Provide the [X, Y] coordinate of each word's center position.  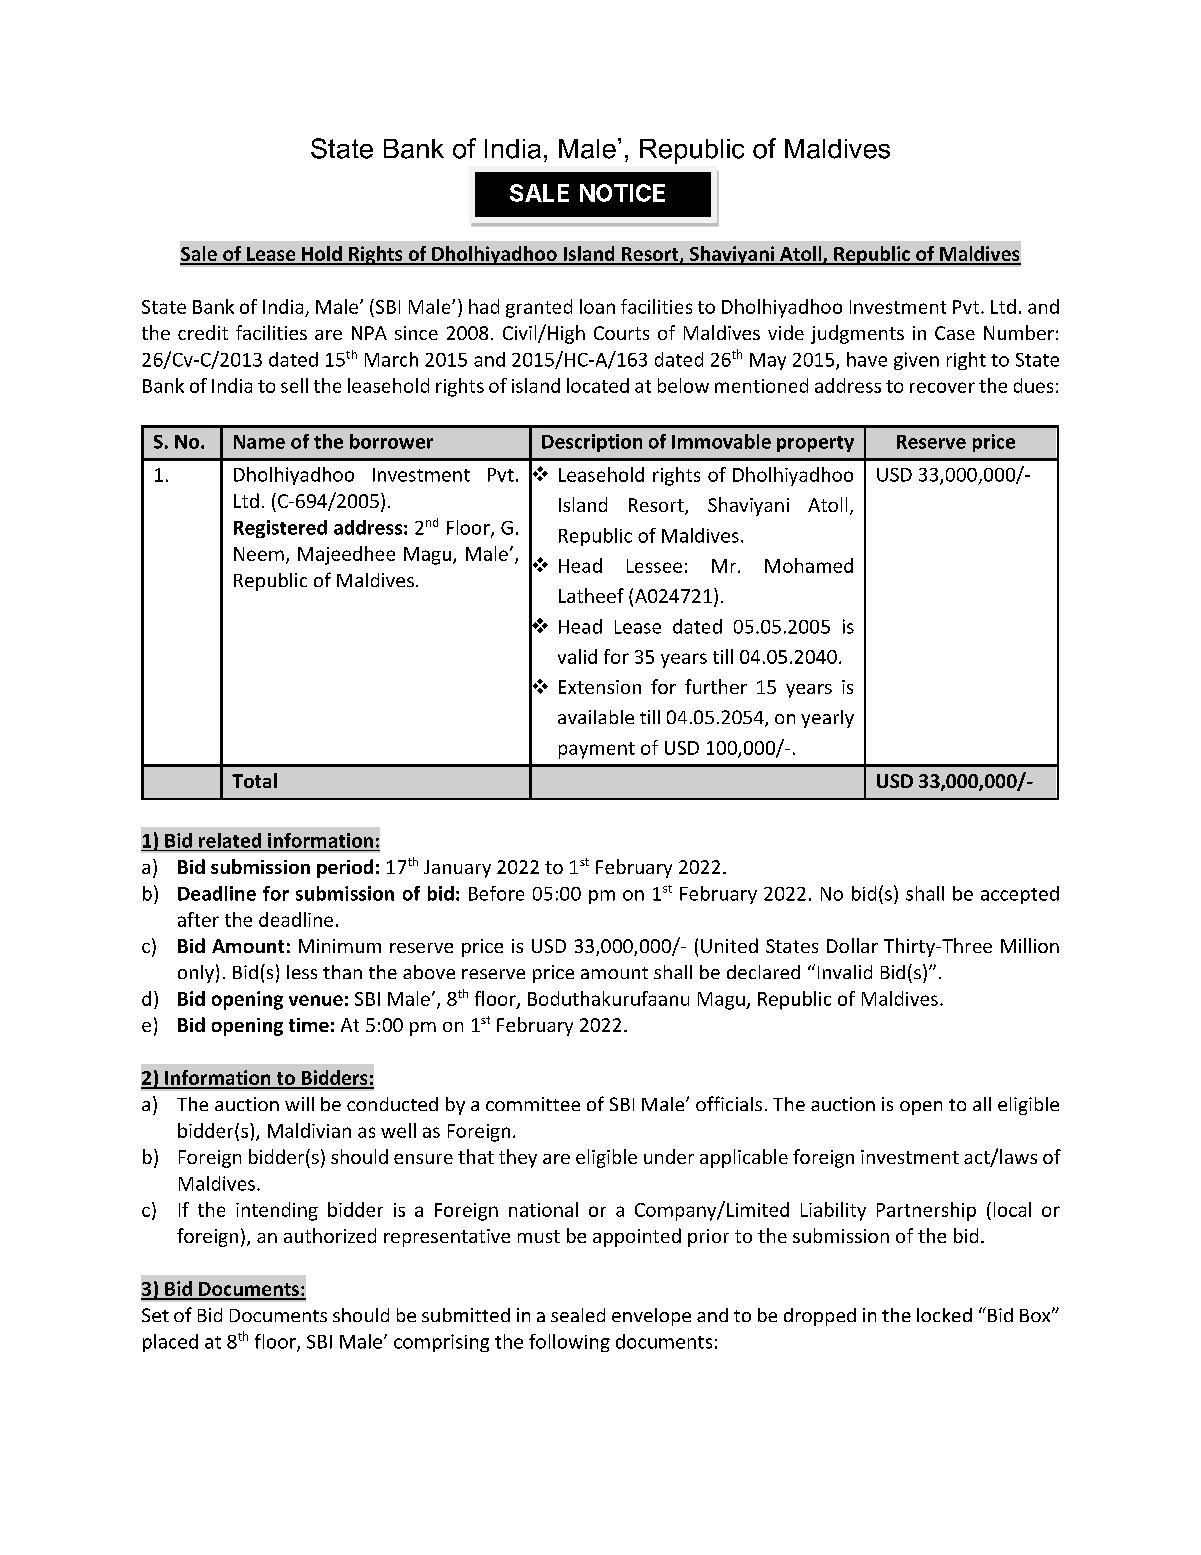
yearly [827, 719]
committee [533, 1104]
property [815, 444]
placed [170, 1343]
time [309, 1025]
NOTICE [622, 193]
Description [592, 443]
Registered [280, 529]
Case [955, 333]
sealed [578, 1315]
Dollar [852, 945]
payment [597, 750]
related [230, 840]
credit [203, 332]
